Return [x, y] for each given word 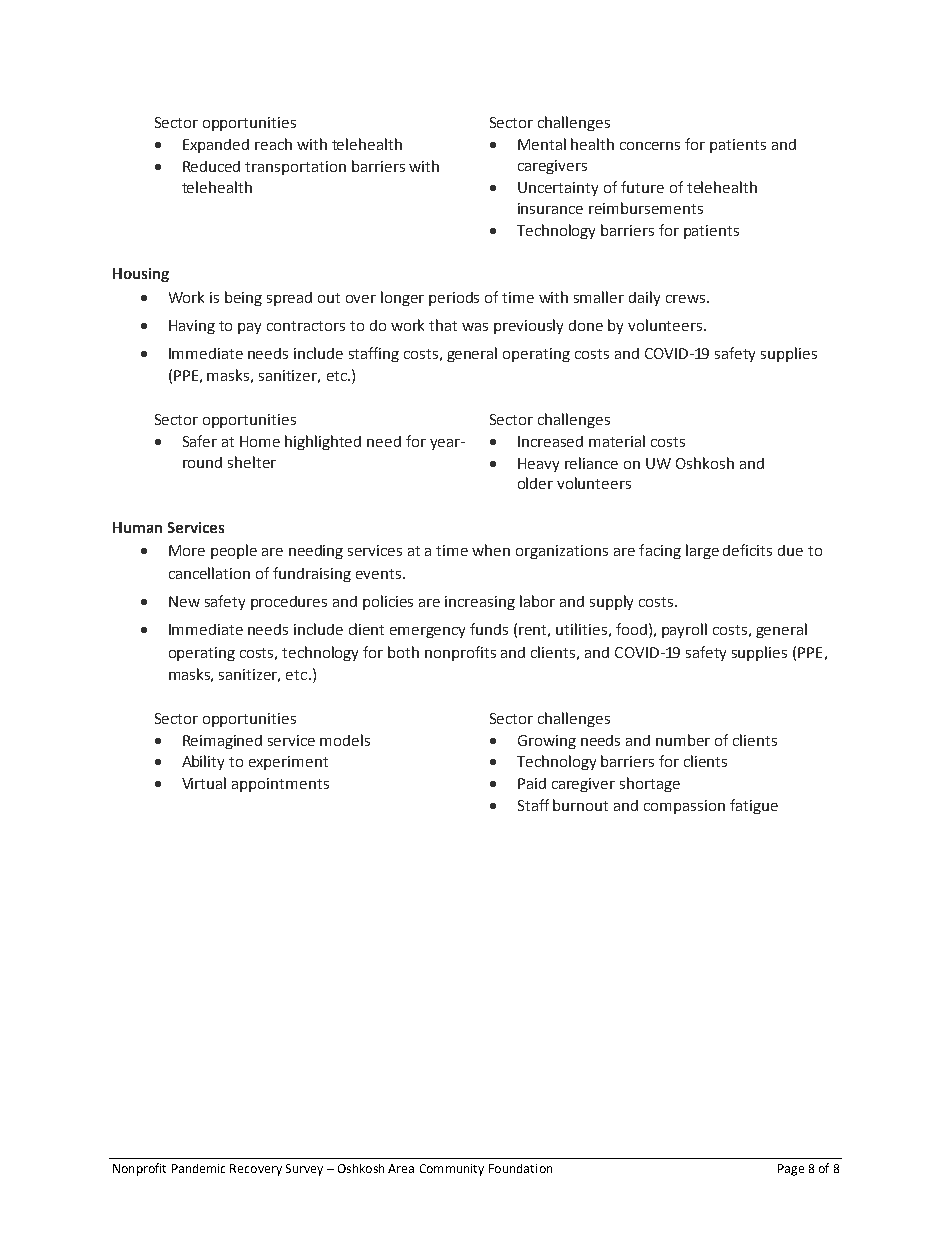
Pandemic [198, 1168]
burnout [580, 805]
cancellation [209, 573]
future [642, 187]
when [491, 550]
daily [644, 298]
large [702, 551]
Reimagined [222, 742]
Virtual [204, 783]
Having [192, 327]
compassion [684, 807]
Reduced [211, 166]
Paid [532, 783]
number [683, 740]
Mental [542, 144]
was [475, 327]
